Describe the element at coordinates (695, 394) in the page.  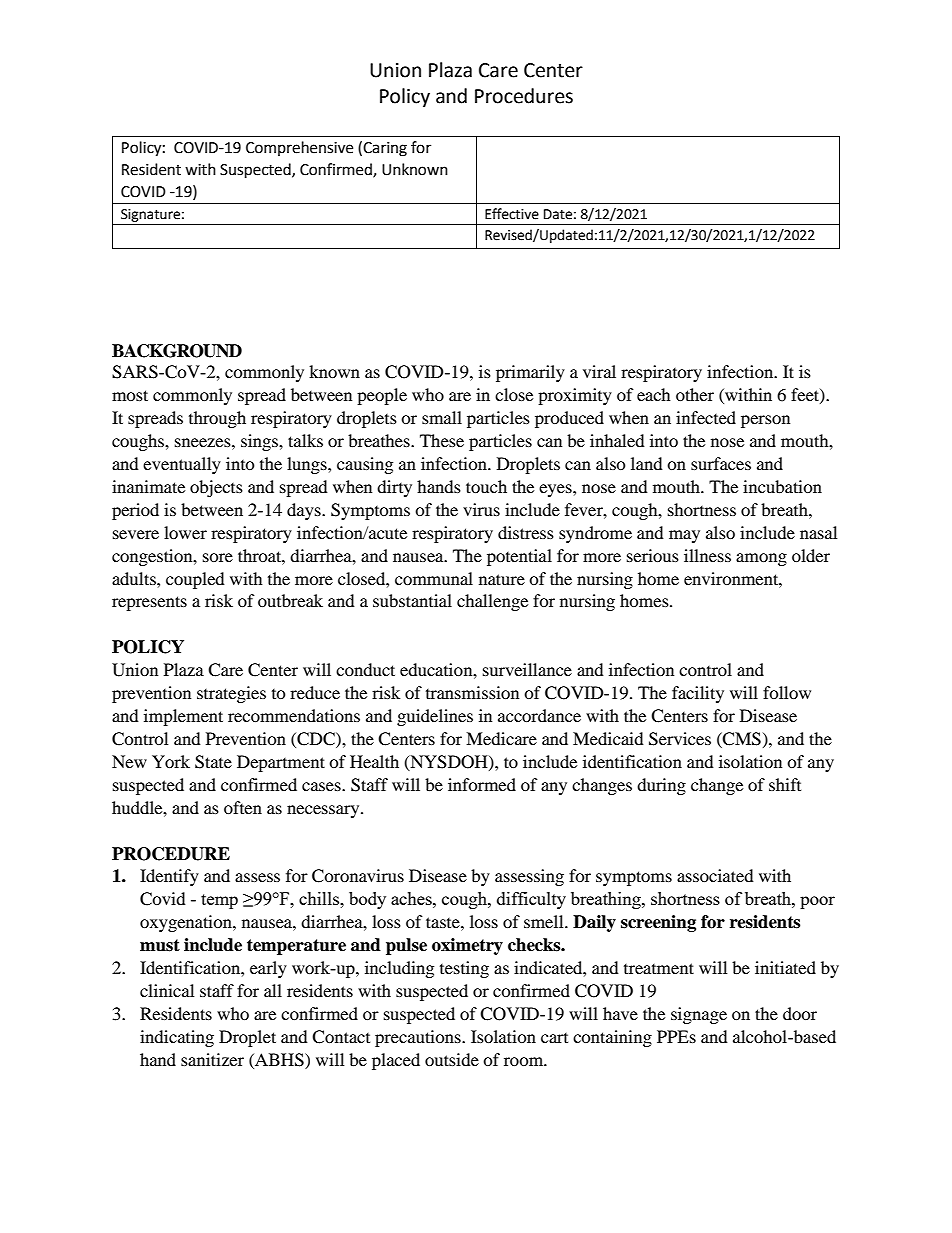
I see `other` at that location.
